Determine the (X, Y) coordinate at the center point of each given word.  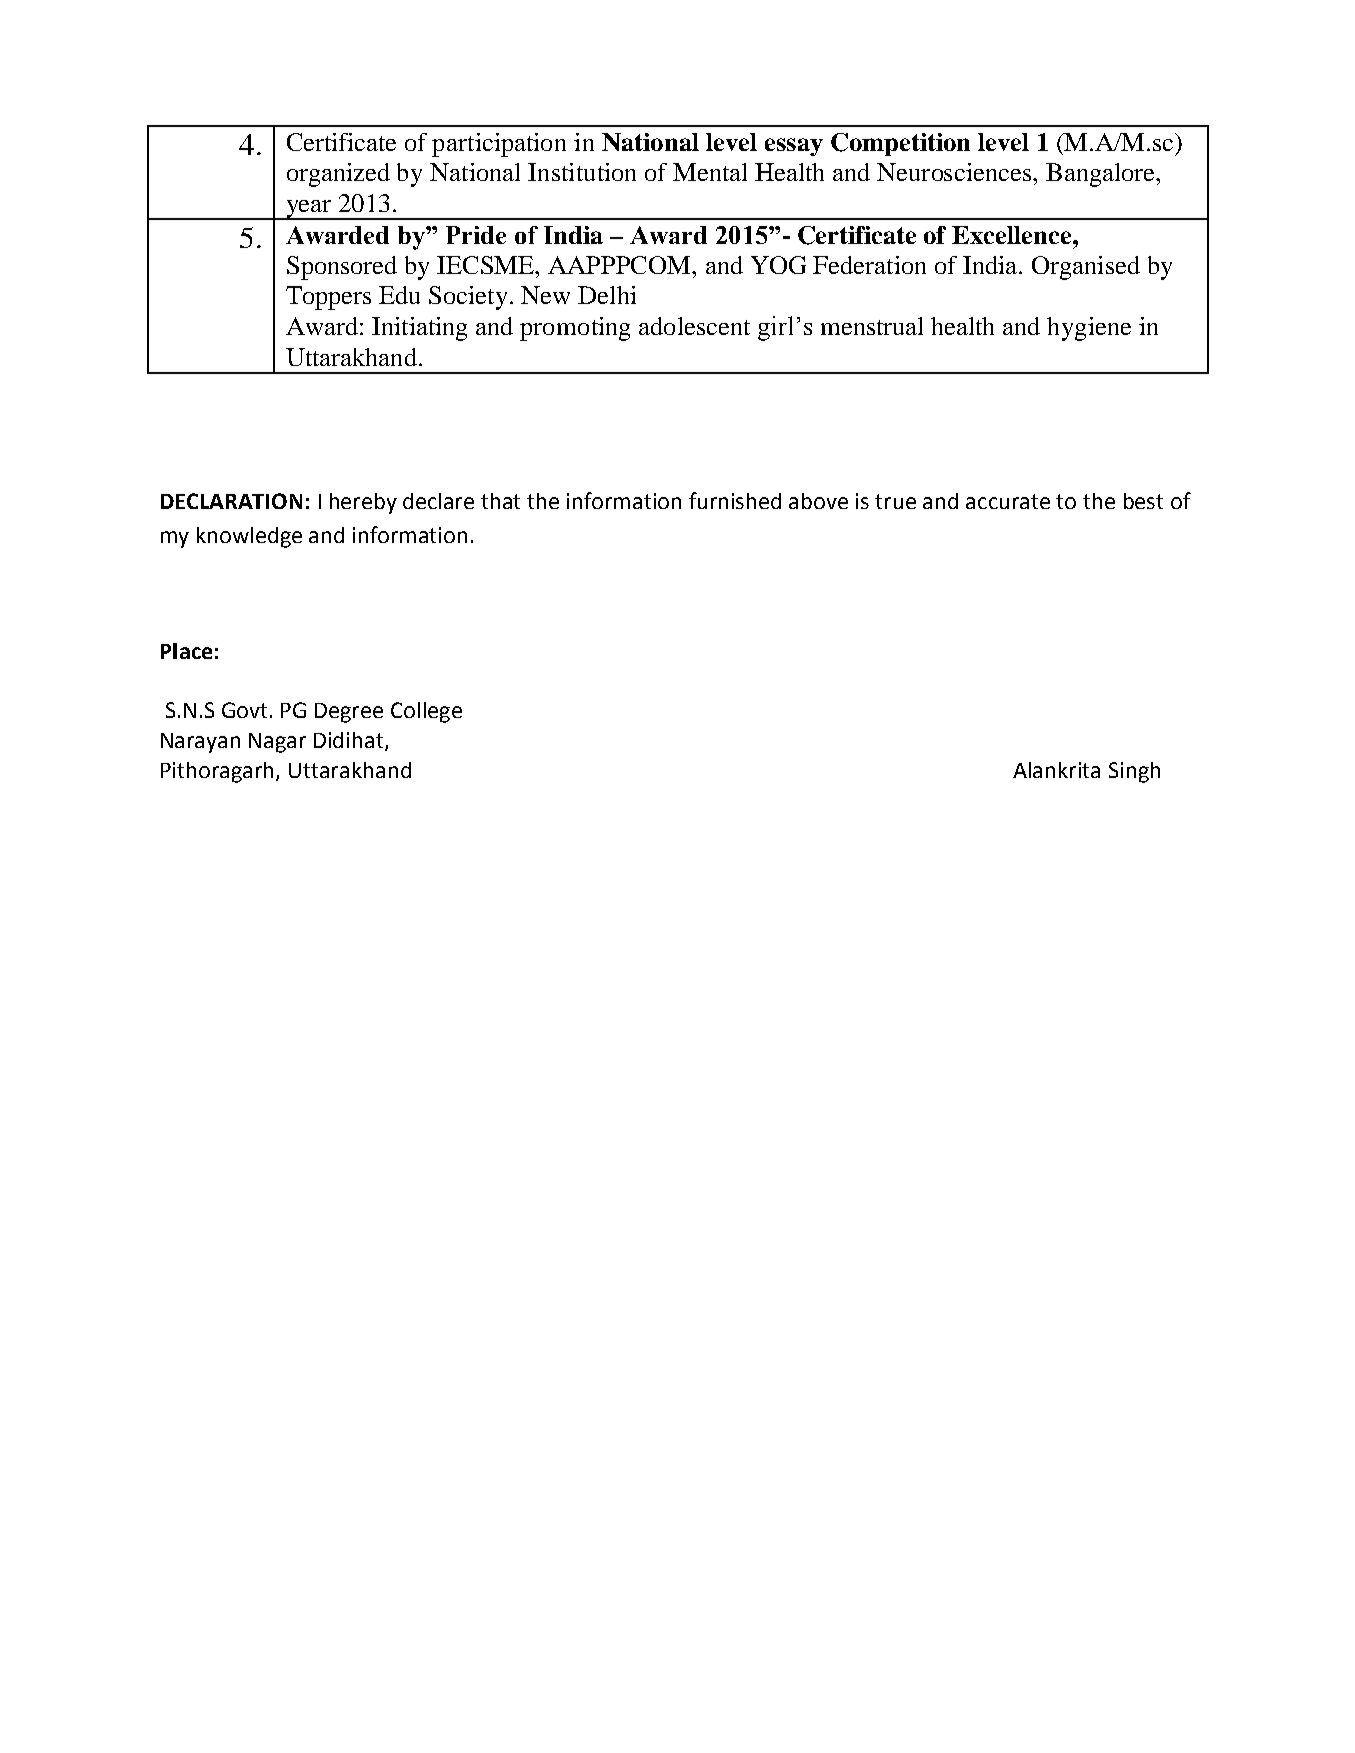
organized (338, 175)
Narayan (200, 743)
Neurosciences (955, 172)
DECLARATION (231, 501)
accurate (1008, 501)
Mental (710, 172)
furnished (735, 500)
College (426, 712)
